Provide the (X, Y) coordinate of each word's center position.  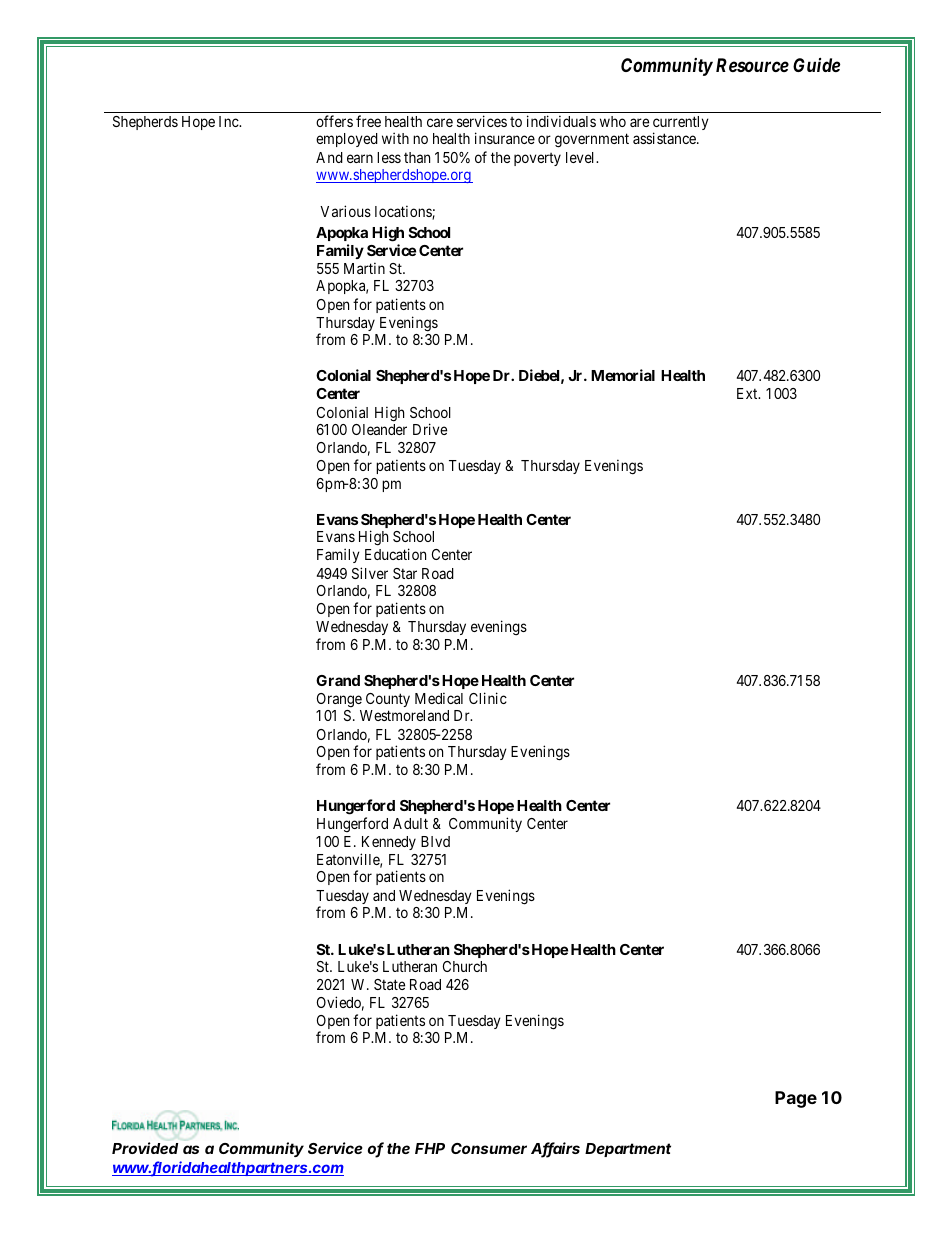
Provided (145, 1148)
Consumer (489, 1148)
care (440, 122)
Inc (229, 121)
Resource (752, 65)
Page (796, 1099)
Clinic (488, 698)
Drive (430, 429)
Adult (410, 823)
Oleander (379, 429)
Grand (338, 680)
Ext (748, 393)
